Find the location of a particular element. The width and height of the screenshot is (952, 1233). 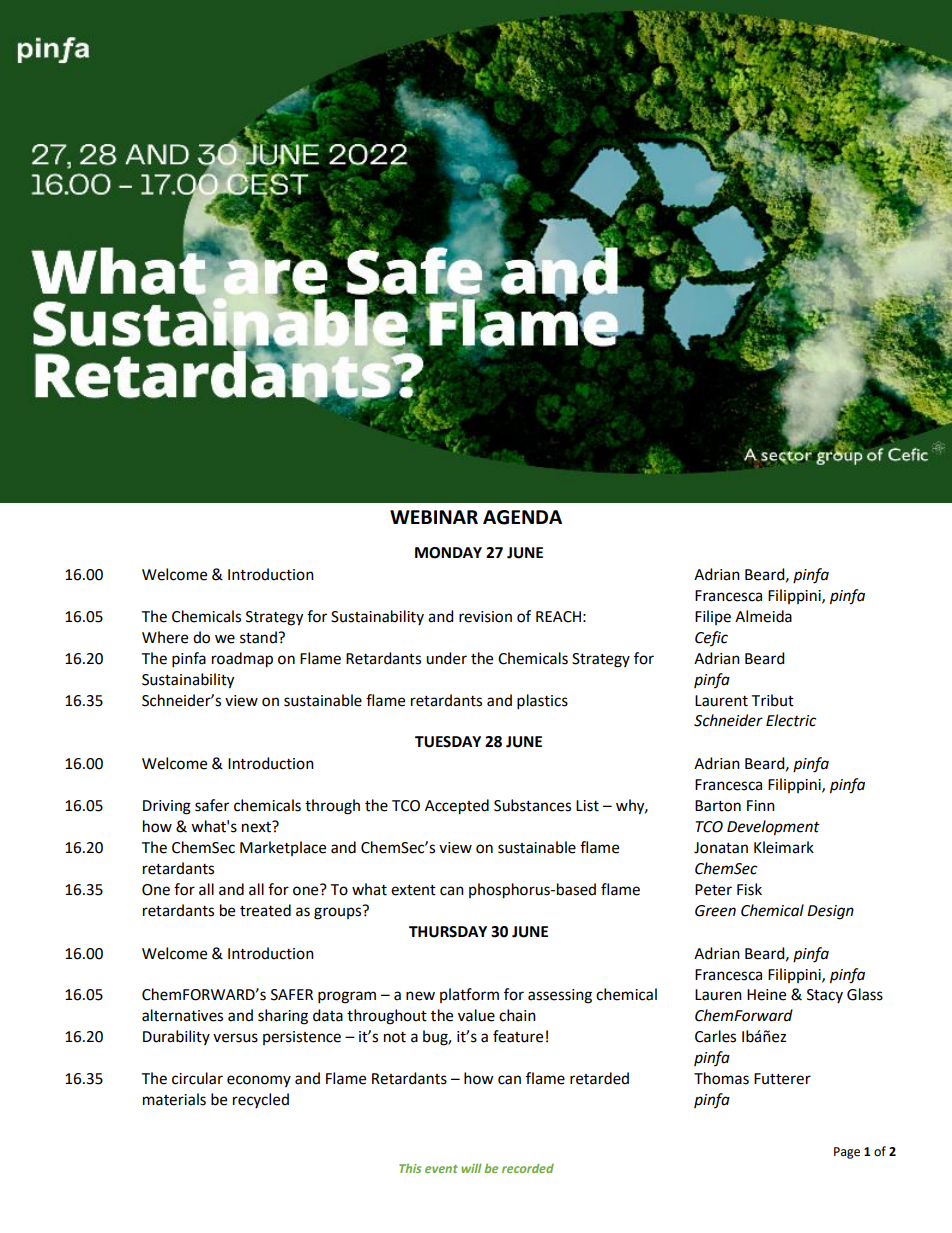

AGENDA is located at coordinates (522, 517).
